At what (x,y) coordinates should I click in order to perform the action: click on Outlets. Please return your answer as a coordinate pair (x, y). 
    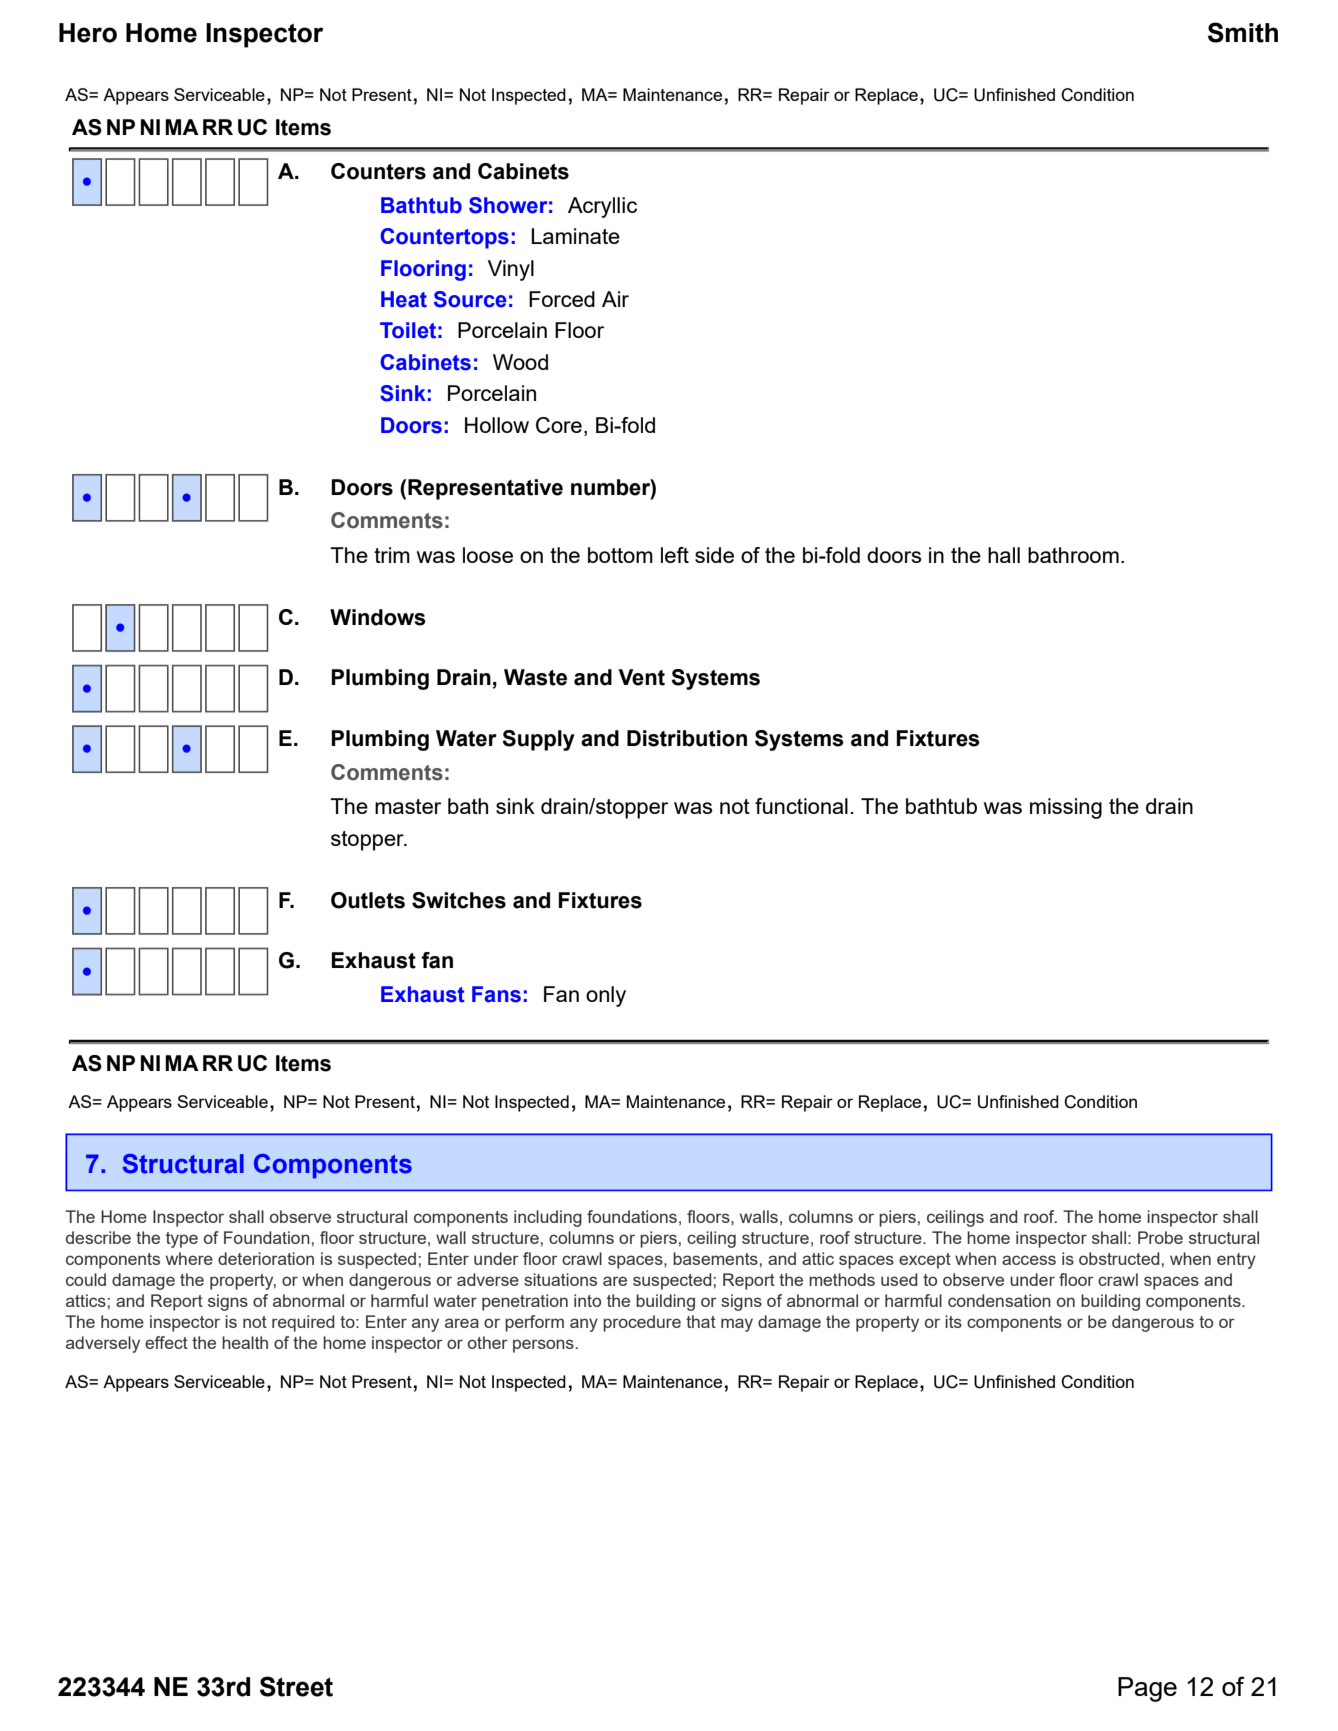
    Looking at the image, I should click on (368, 900).
